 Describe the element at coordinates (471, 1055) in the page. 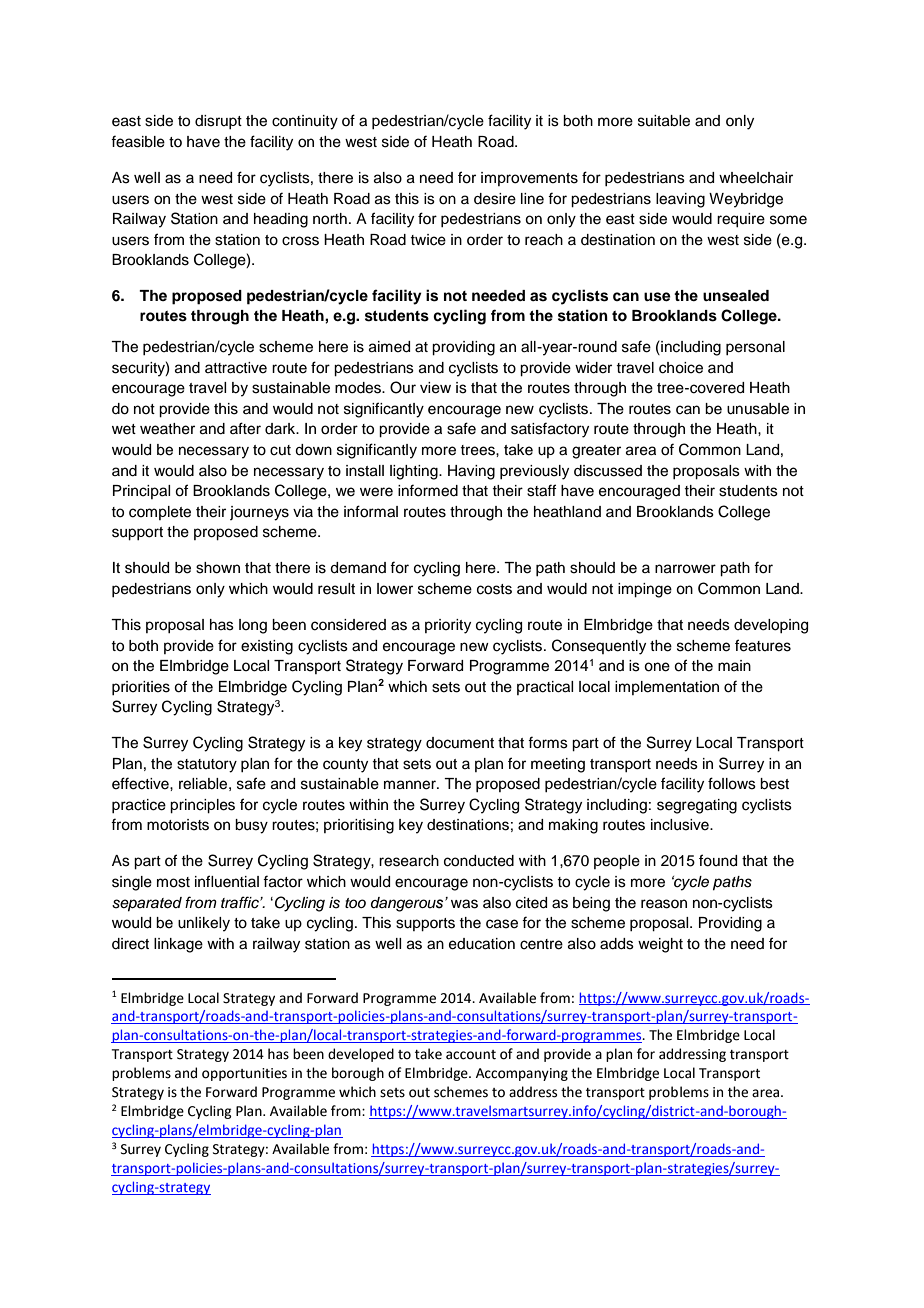

I see `account` at that location.
